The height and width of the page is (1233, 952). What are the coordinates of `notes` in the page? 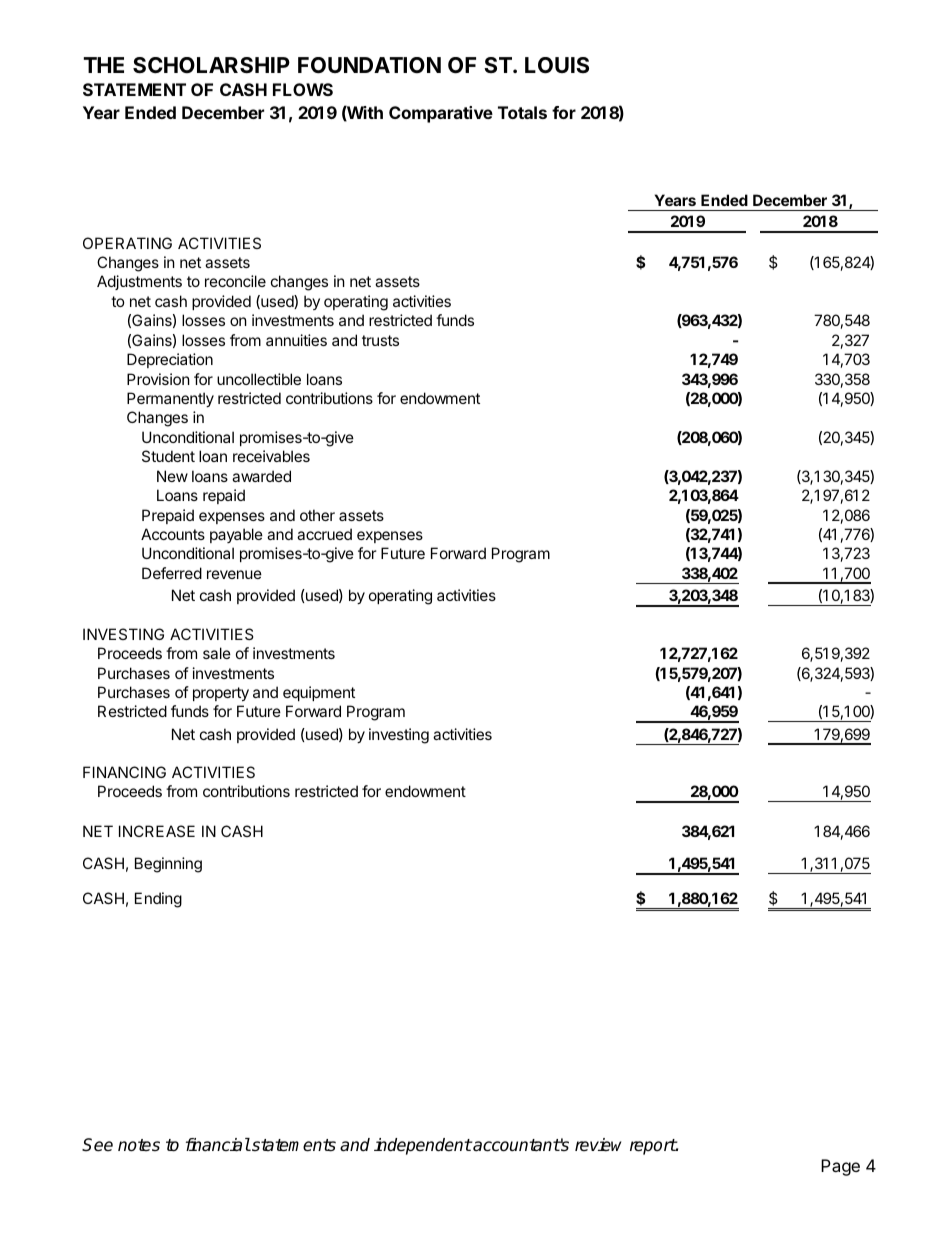 It's located at (139, 1145).
